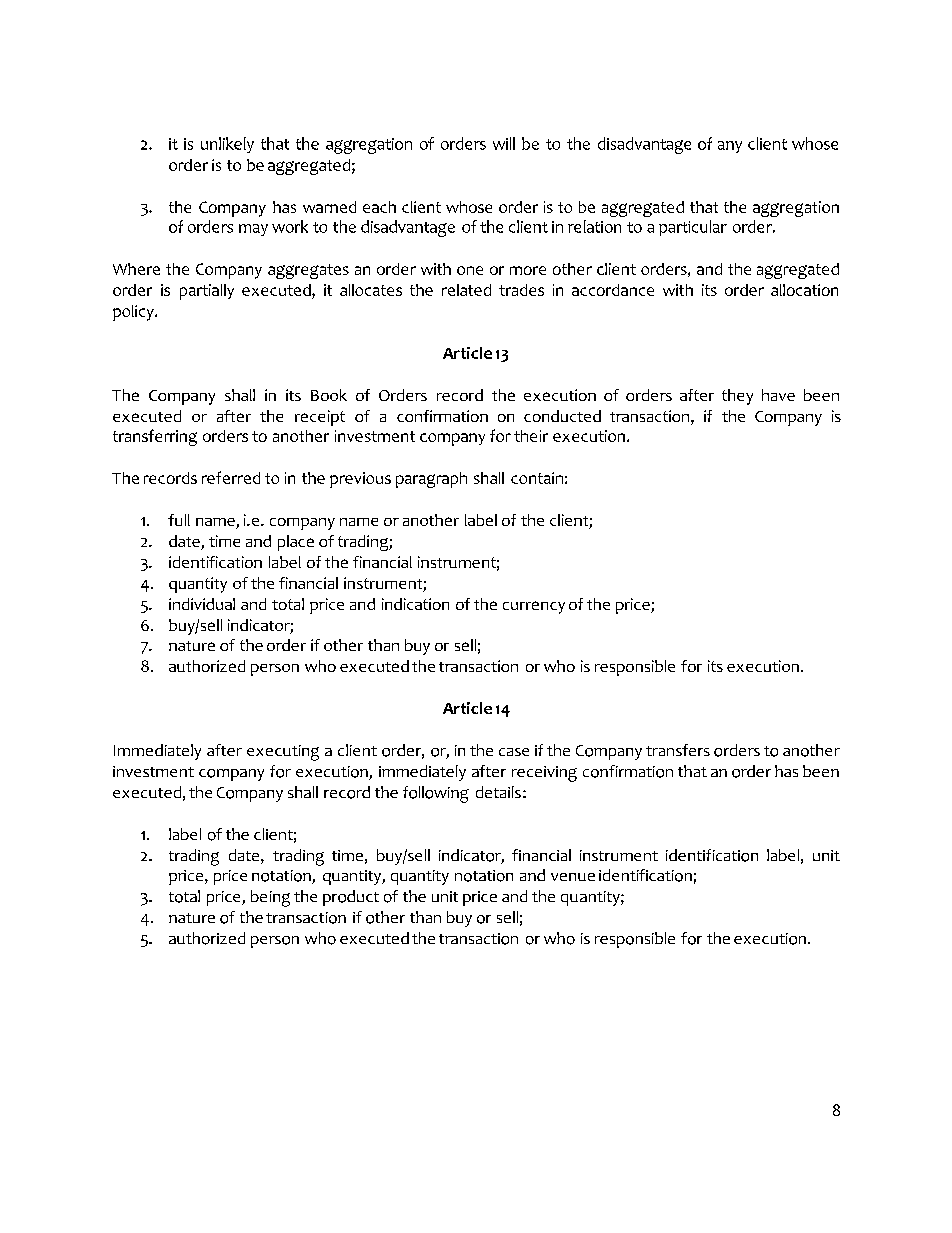 The image size is (952, 1233). What do you see at coordinates (283, 753) in the screenshot?
I see `executing` at bounding box center [283, 753].
